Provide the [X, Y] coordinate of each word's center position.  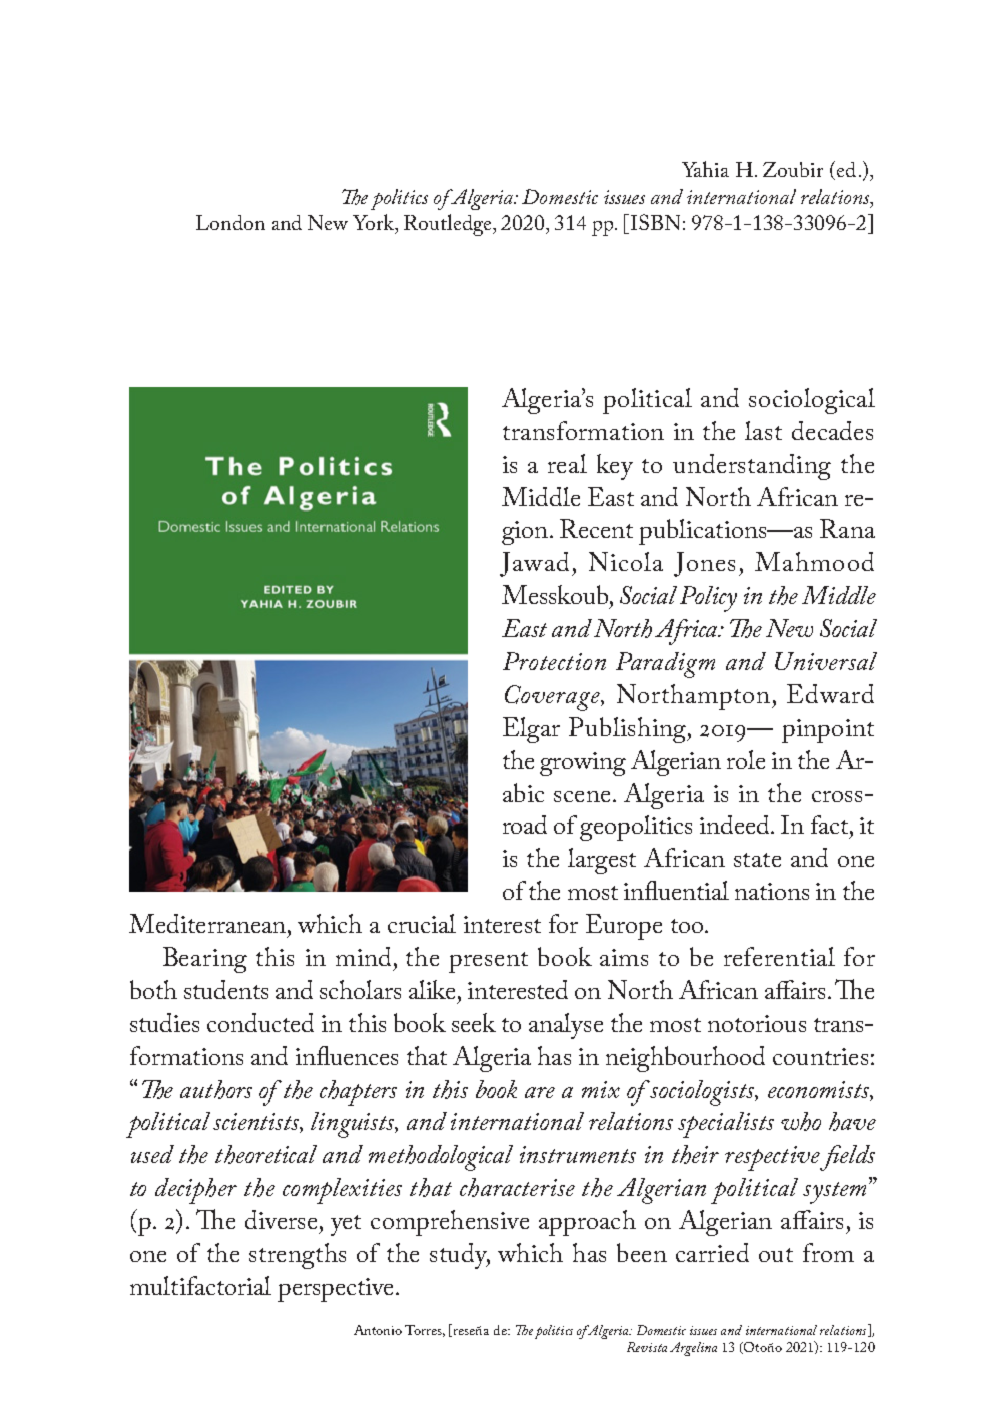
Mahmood [814, 561]
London [230, 222]
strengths [297, 1256]
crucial [422, 923]
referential [779, 956]
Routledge [449, 225]
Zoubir [793, 169]
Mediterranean [207, 923]
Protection [554, 661]
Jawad [534, 564]
